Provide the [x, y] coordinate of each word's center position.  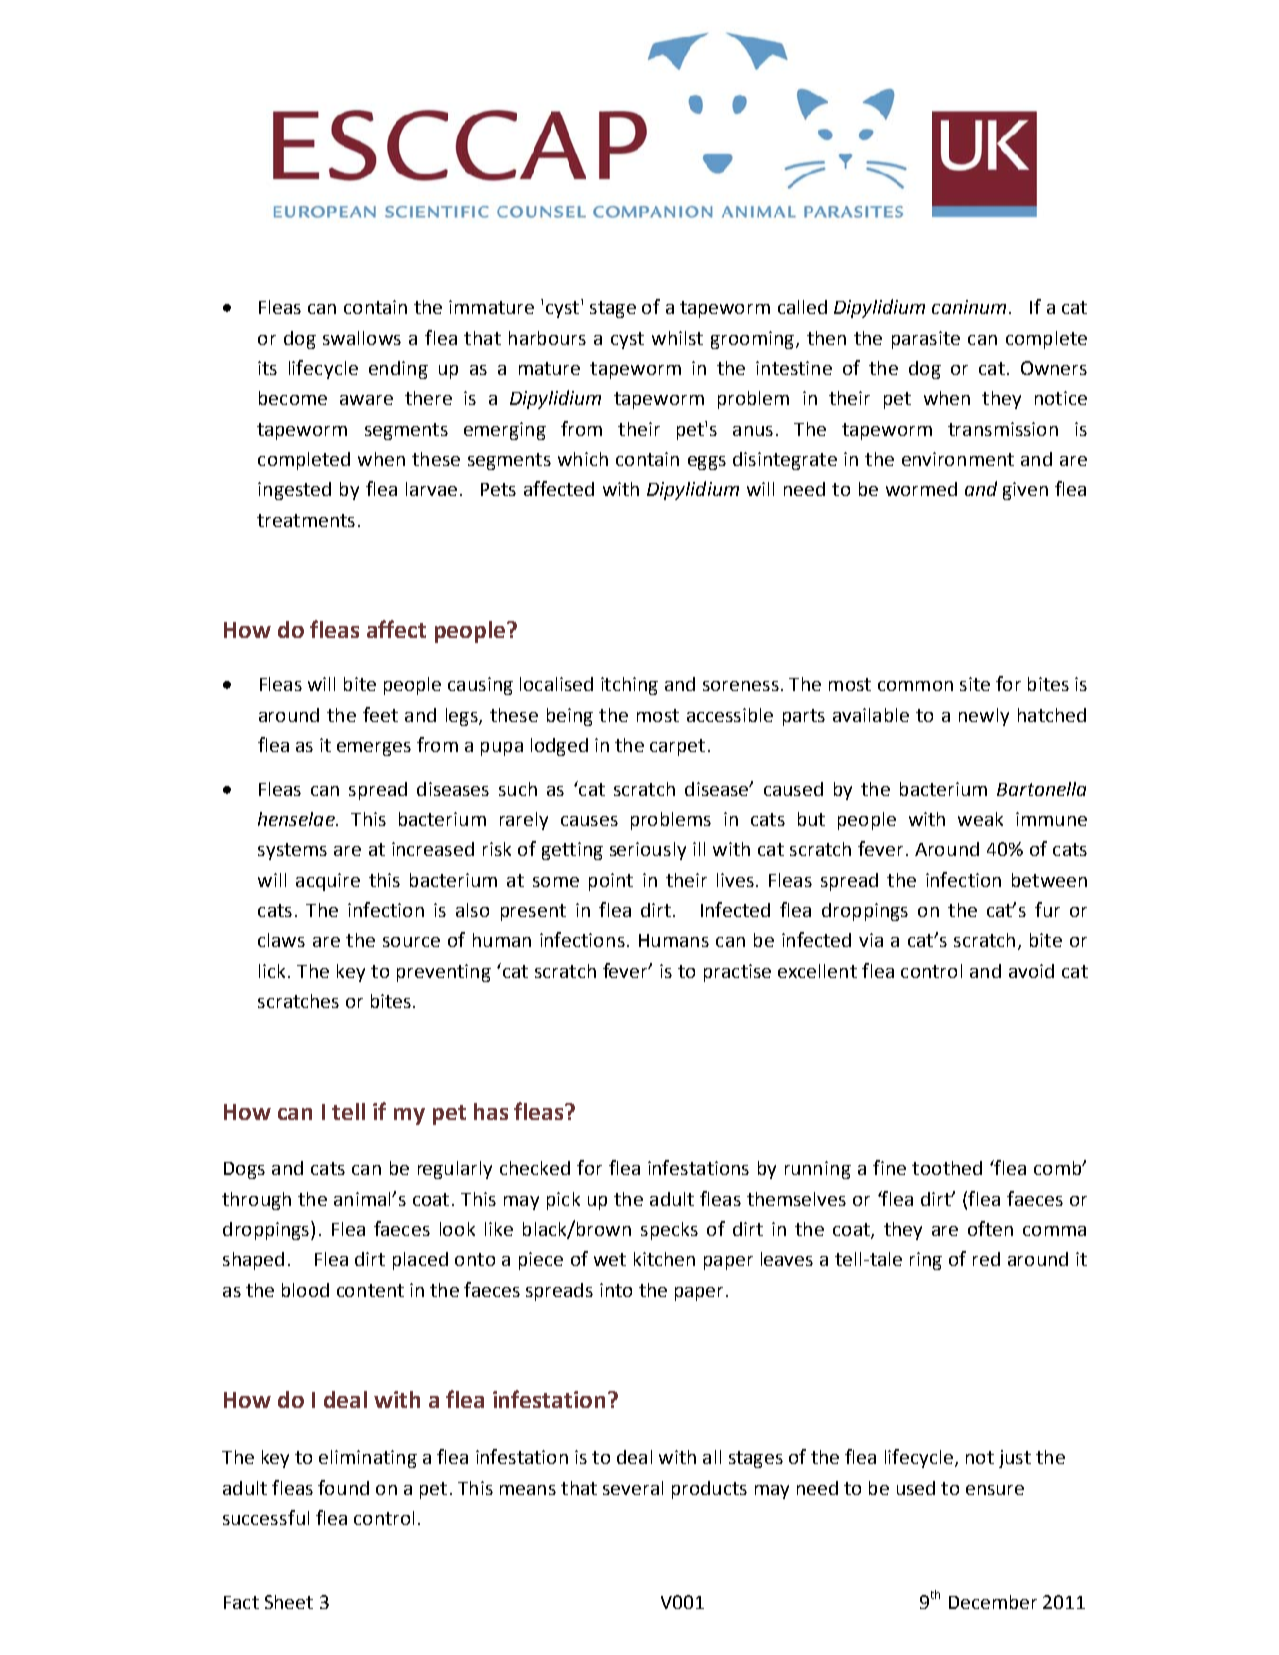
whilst [677, 338]
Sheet [289, 1602]
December [993, 1602]
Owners [1054, 368]
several [633, 1488]
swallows [362, 338]
